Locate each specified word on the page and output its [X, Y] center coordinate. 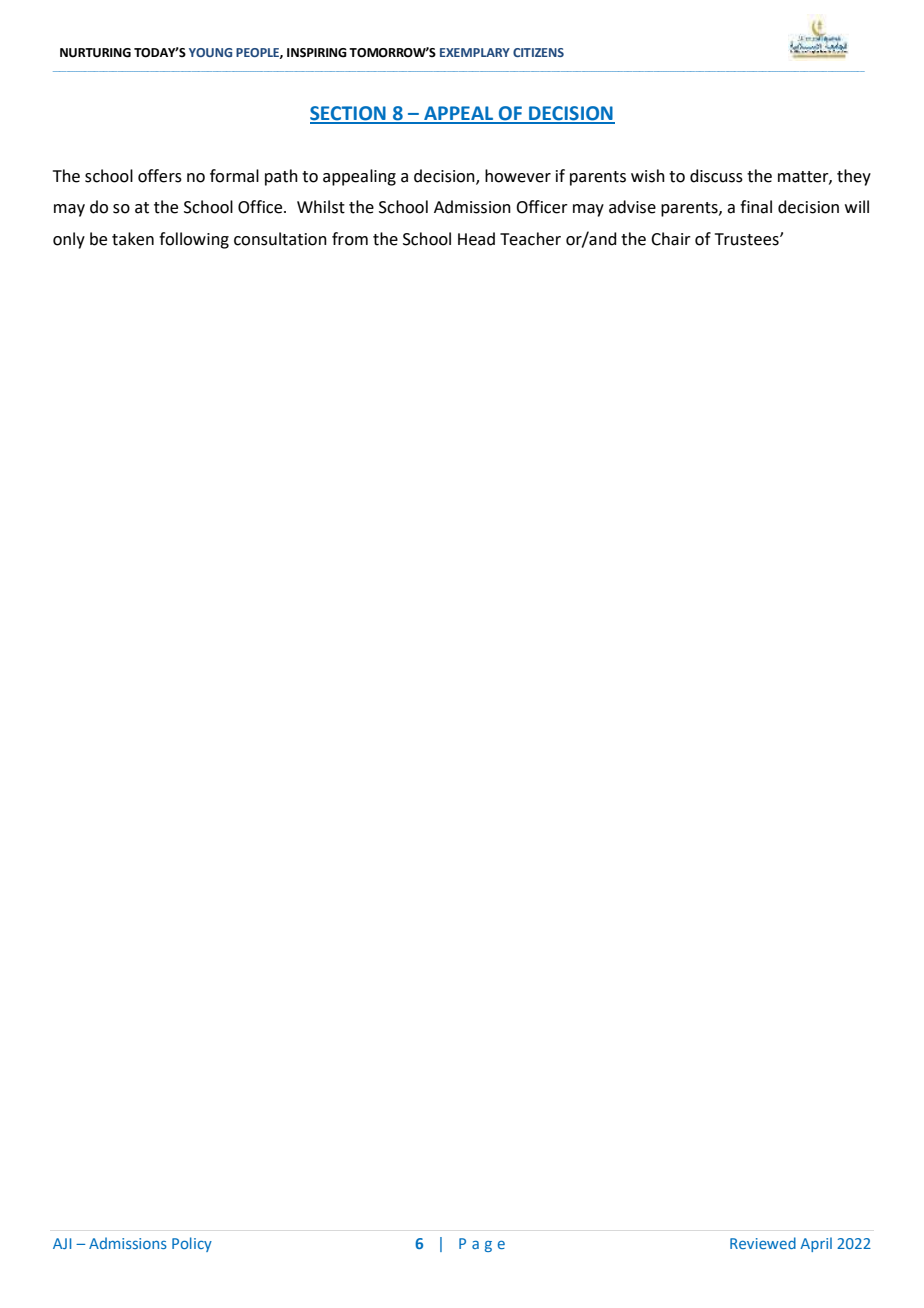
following [194, 240]
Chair [671, 239]
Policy [192, 1244]
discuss [716, 176]
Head [476, 239]
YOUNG [210, 52]
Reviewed [763, 1243]
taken [133, 239]
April [816, 1244]
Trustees [748, 239]
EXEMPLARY [475, 52]
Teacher [530, 239]
